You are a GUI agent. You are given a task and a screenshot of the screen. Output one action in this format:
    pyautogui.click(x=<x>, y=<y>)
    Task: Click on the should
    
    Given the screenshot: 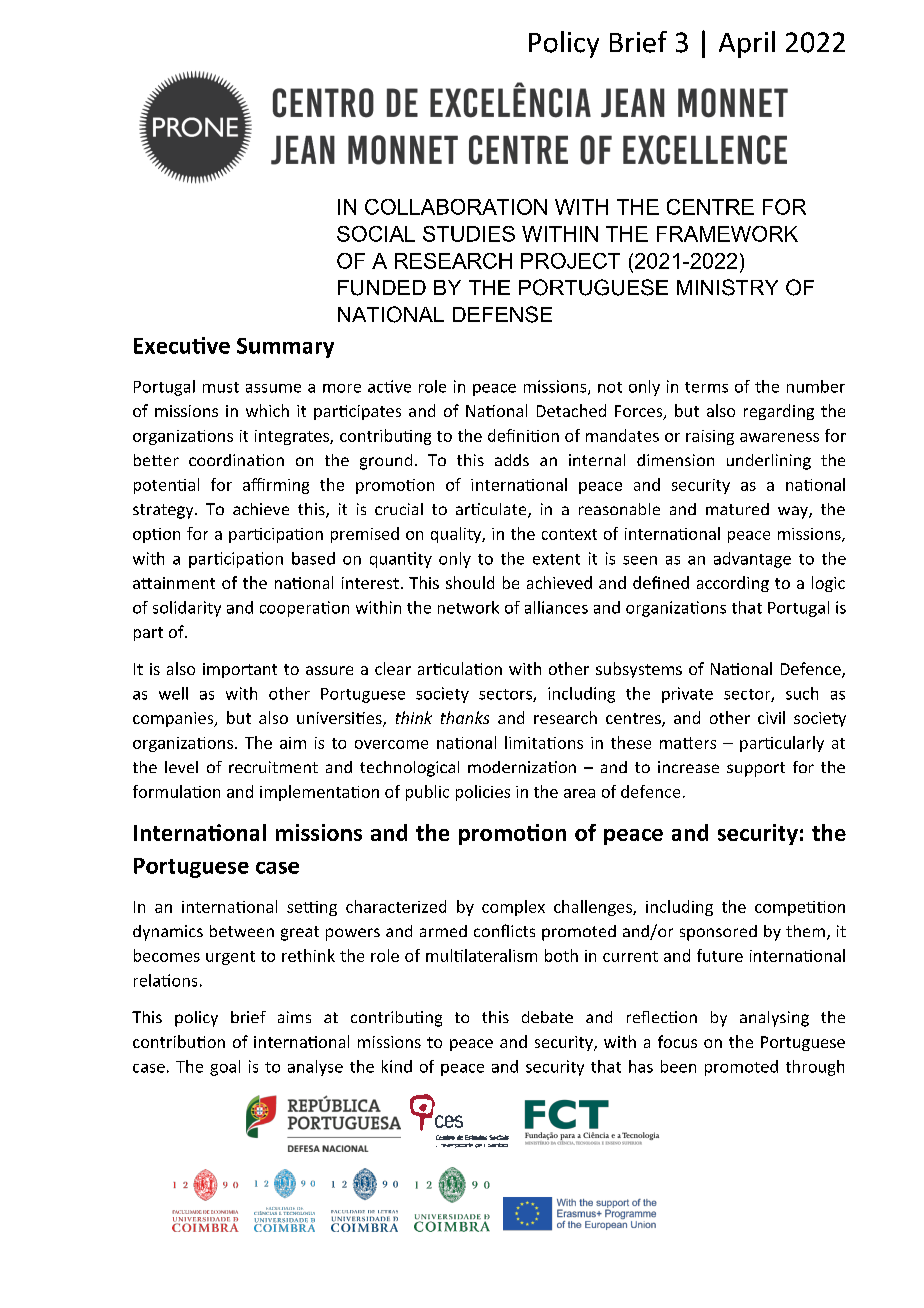 What is the action you would take?
    pyautogui.click(x=470, y=582)
